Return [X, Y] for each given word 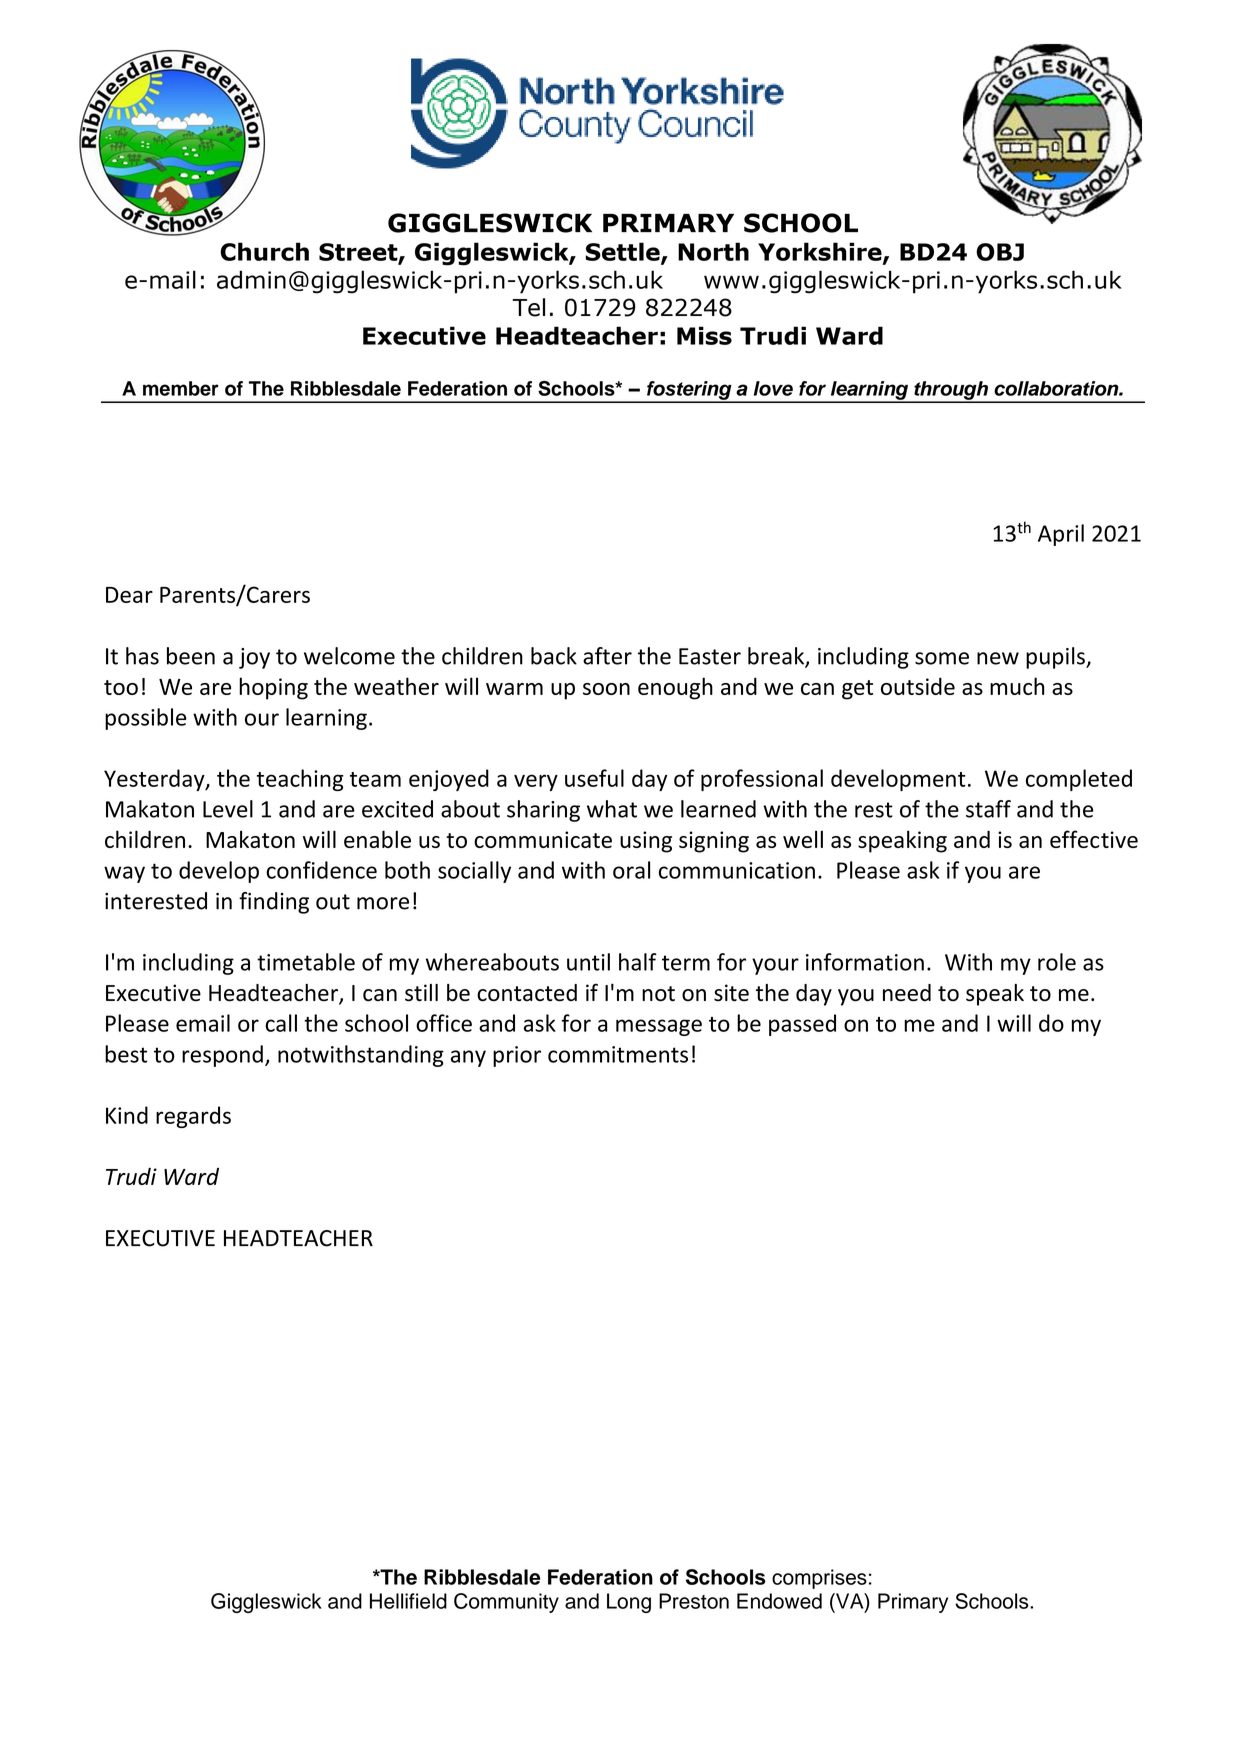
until [588, 962]
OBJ [1000, 252]
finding [274, 903]
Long [629, 1603]
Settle [623, 252]
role [1057, 962]
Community [506, 1603]
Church [264, 251]
